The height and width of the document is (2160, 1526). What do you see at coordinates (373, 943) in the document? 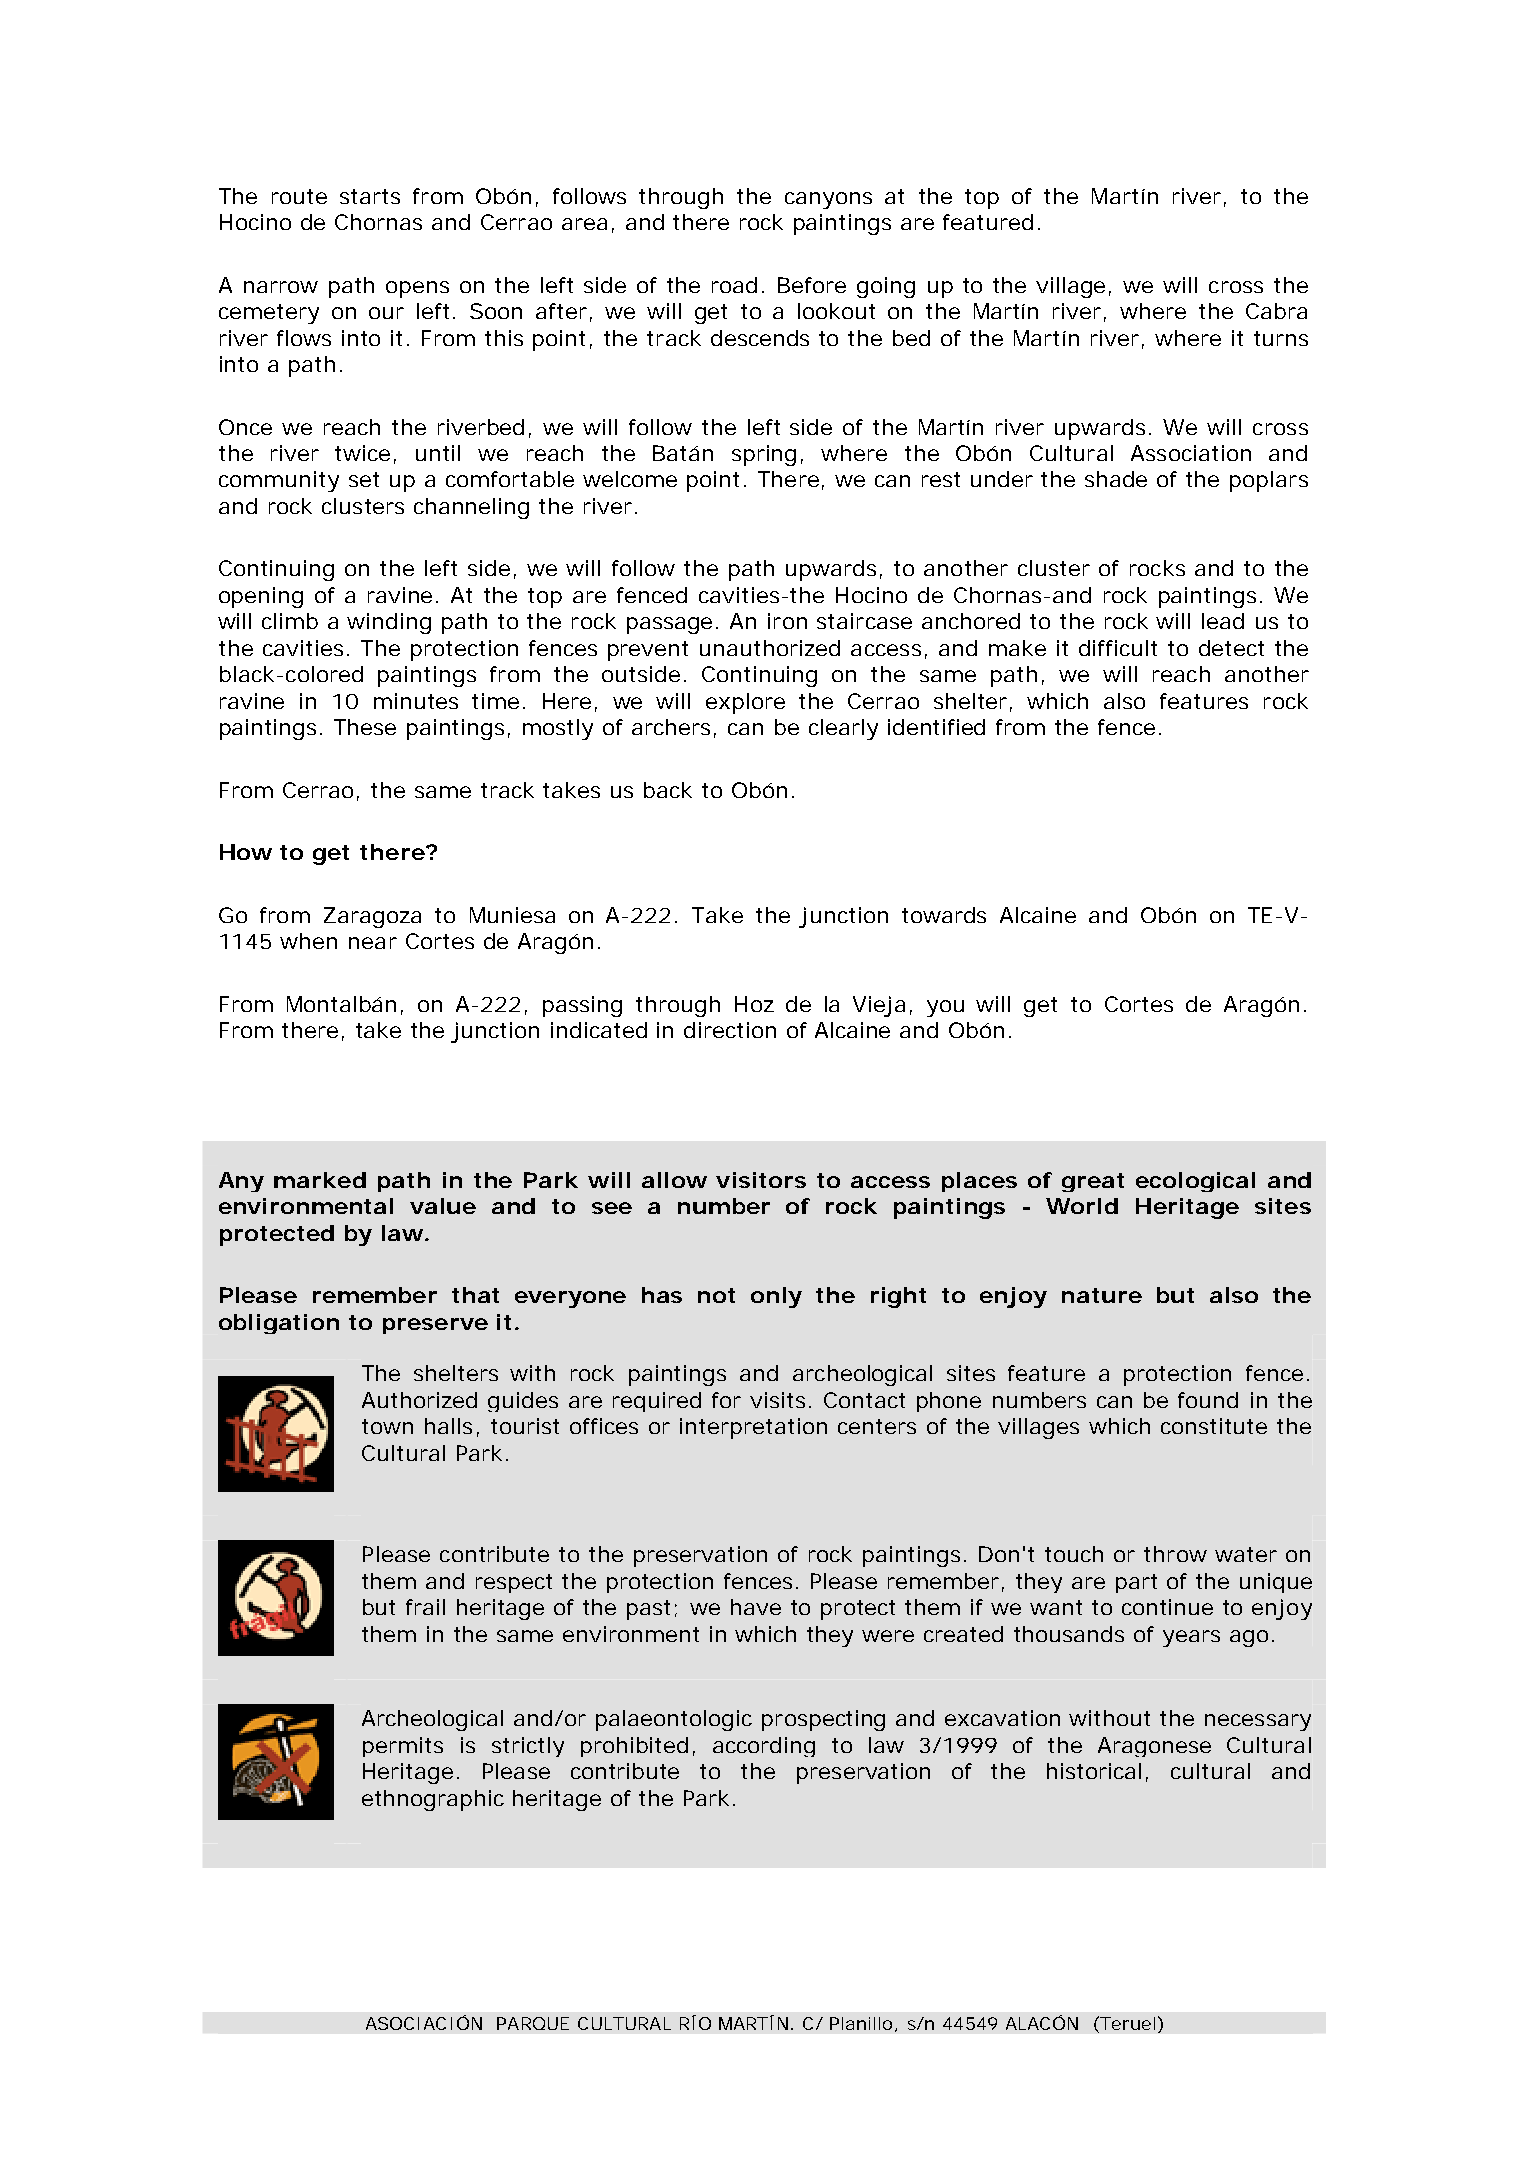
I see `near` at bounding box center [373, 943].
